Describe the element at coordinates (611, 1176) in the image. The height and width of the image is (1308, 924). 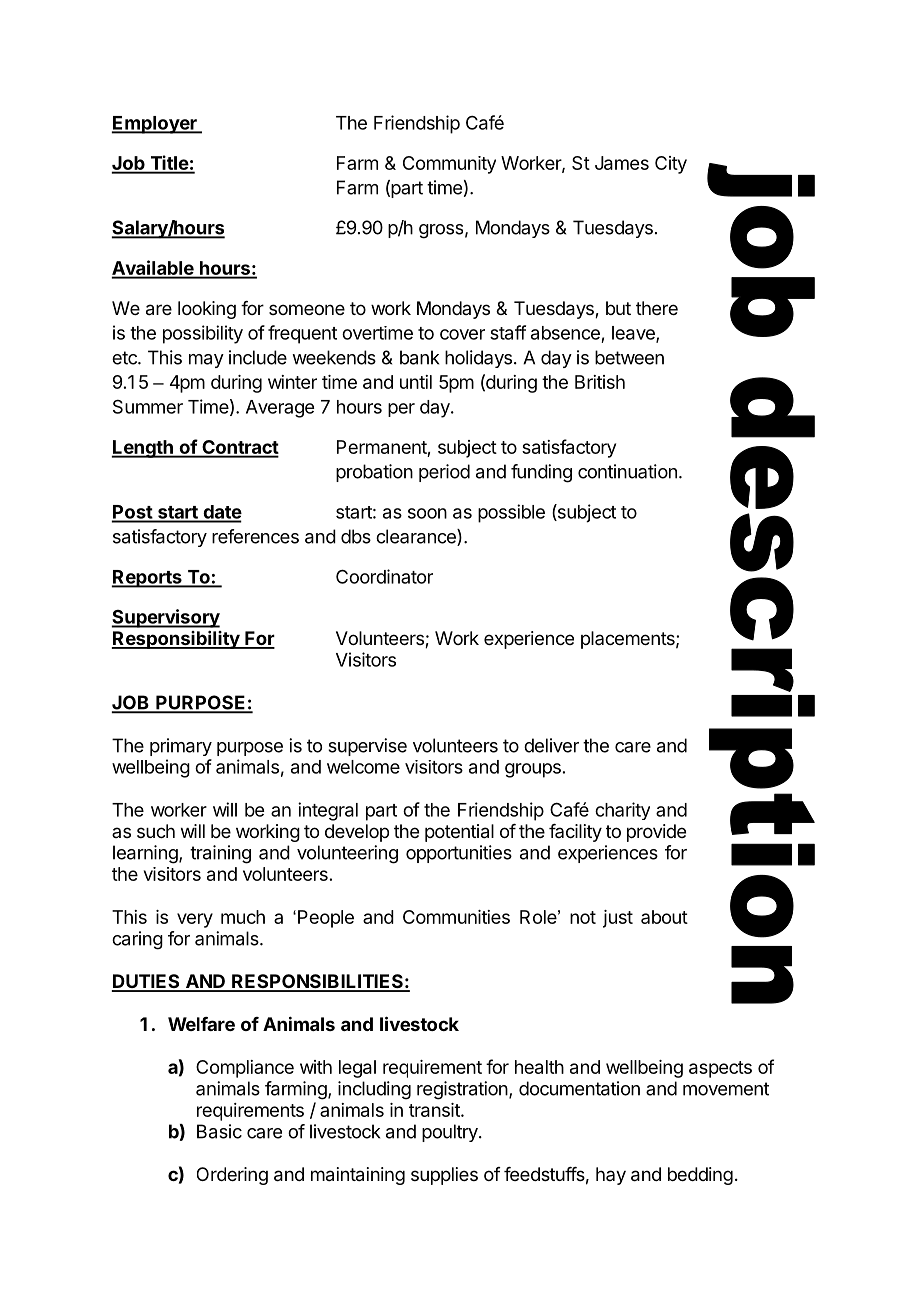
I see `hay` at that location.
